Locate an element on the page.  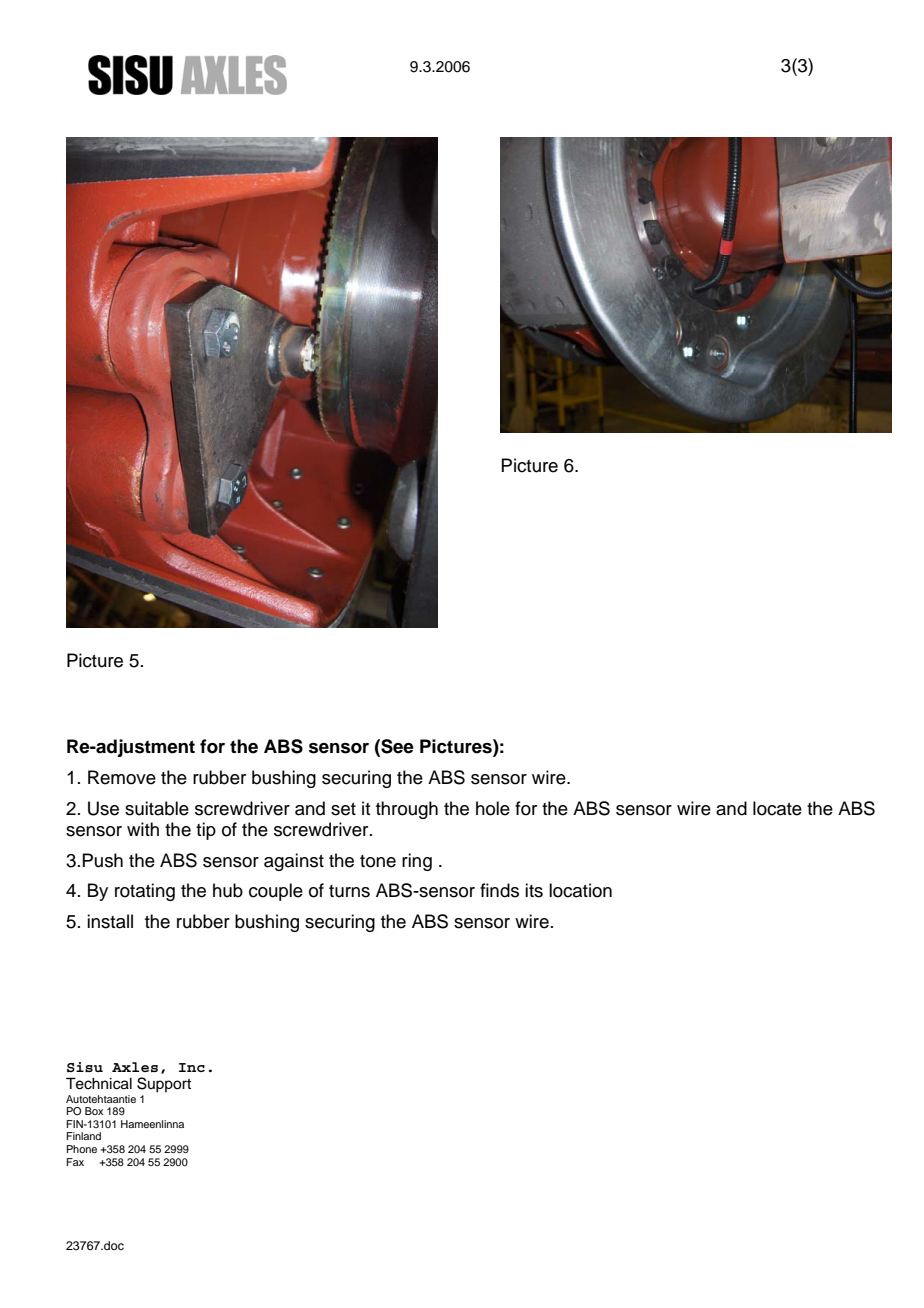
turns is located at coordinates (349, 891).
